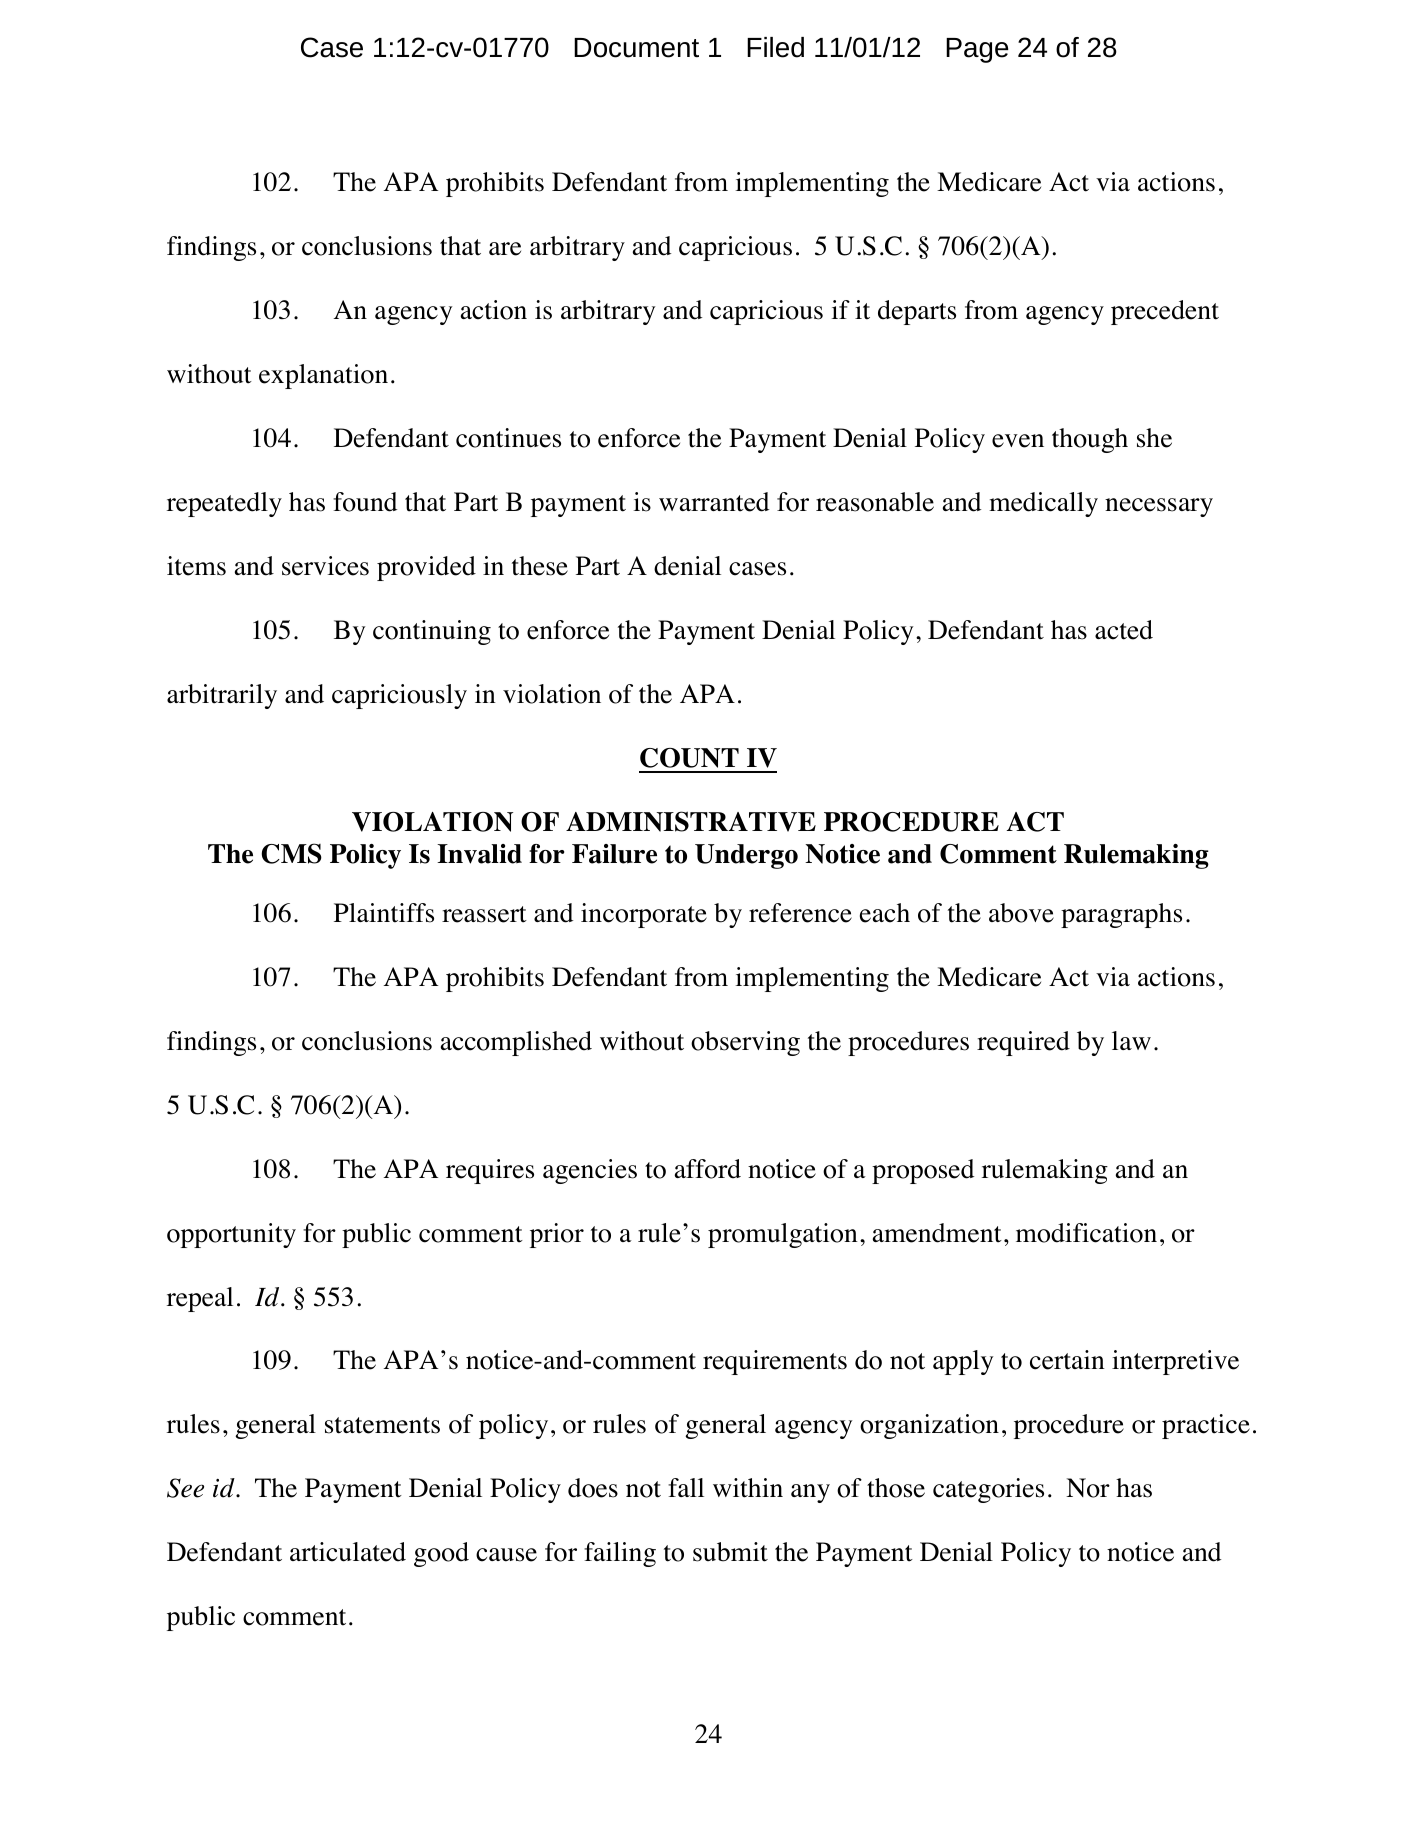 This screenshot has height=1834, width=1417. I want to click on promulgation, so click(783, 1235).
